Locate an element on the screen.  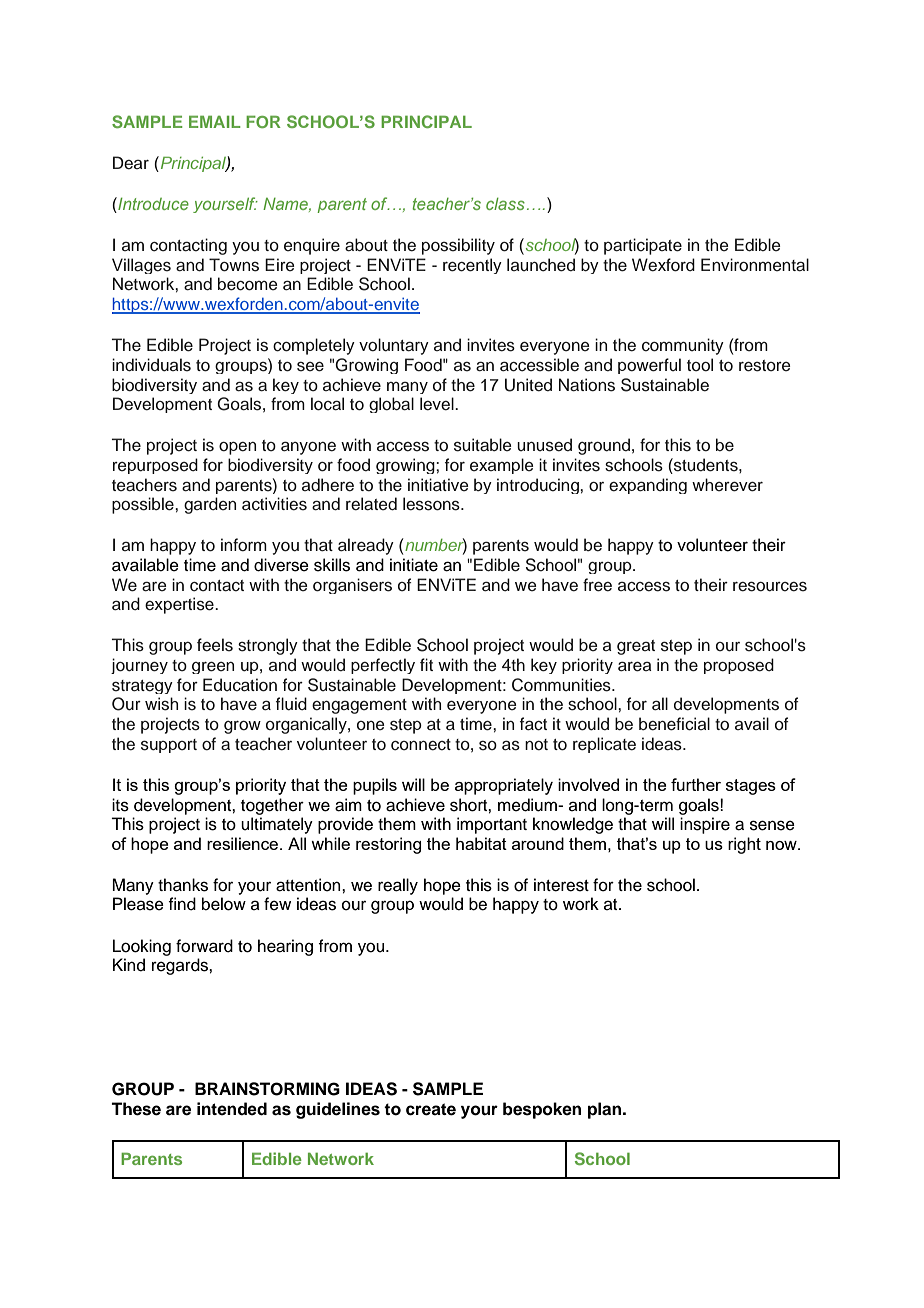
intended is located at coordinates (232, 1109).
